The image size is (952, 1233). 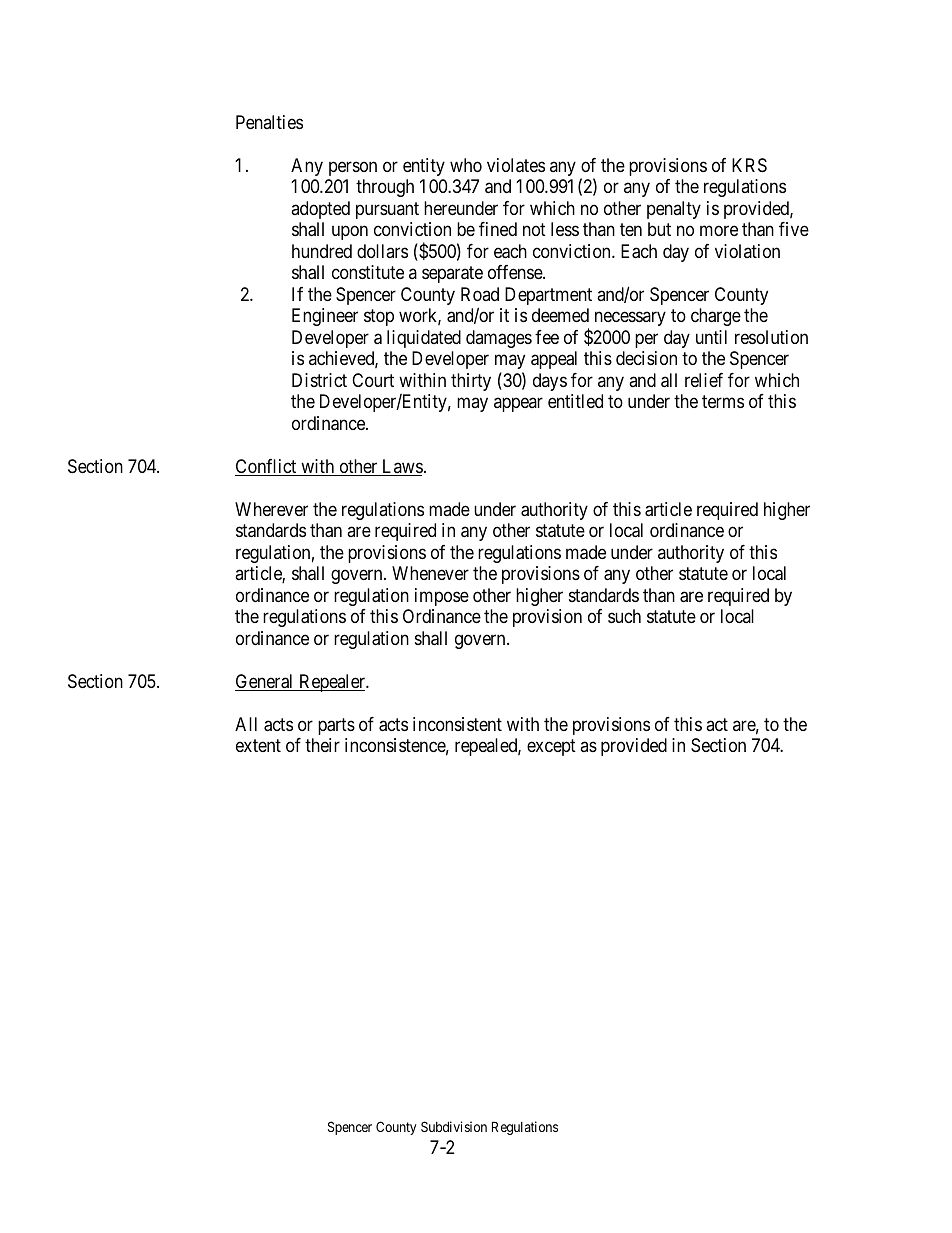 What do you see at coordinates (723, 402) in the screenshot?
I see `terms` at bounding box center [723, 402].
